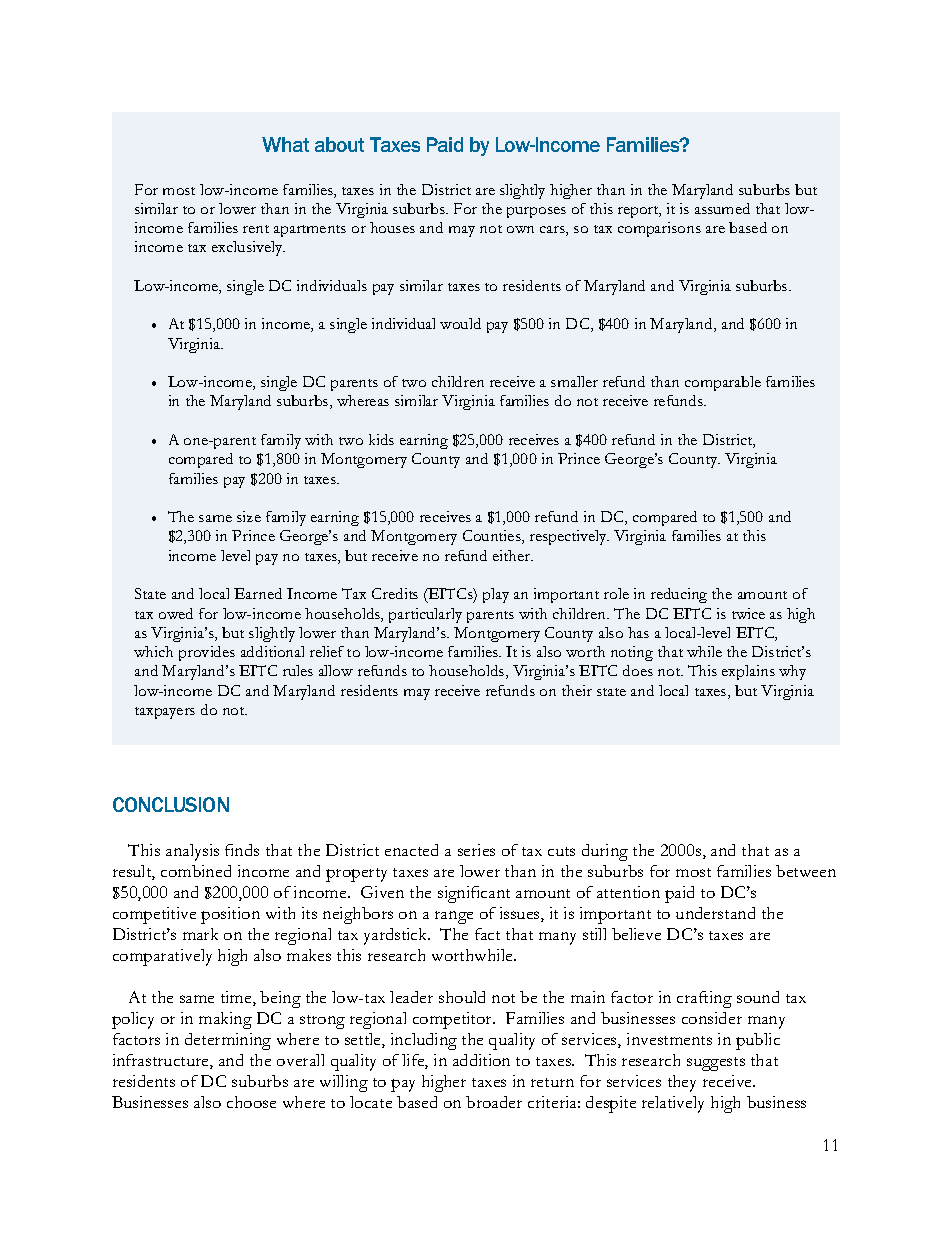  I want to click on size, so click(249, 516).
